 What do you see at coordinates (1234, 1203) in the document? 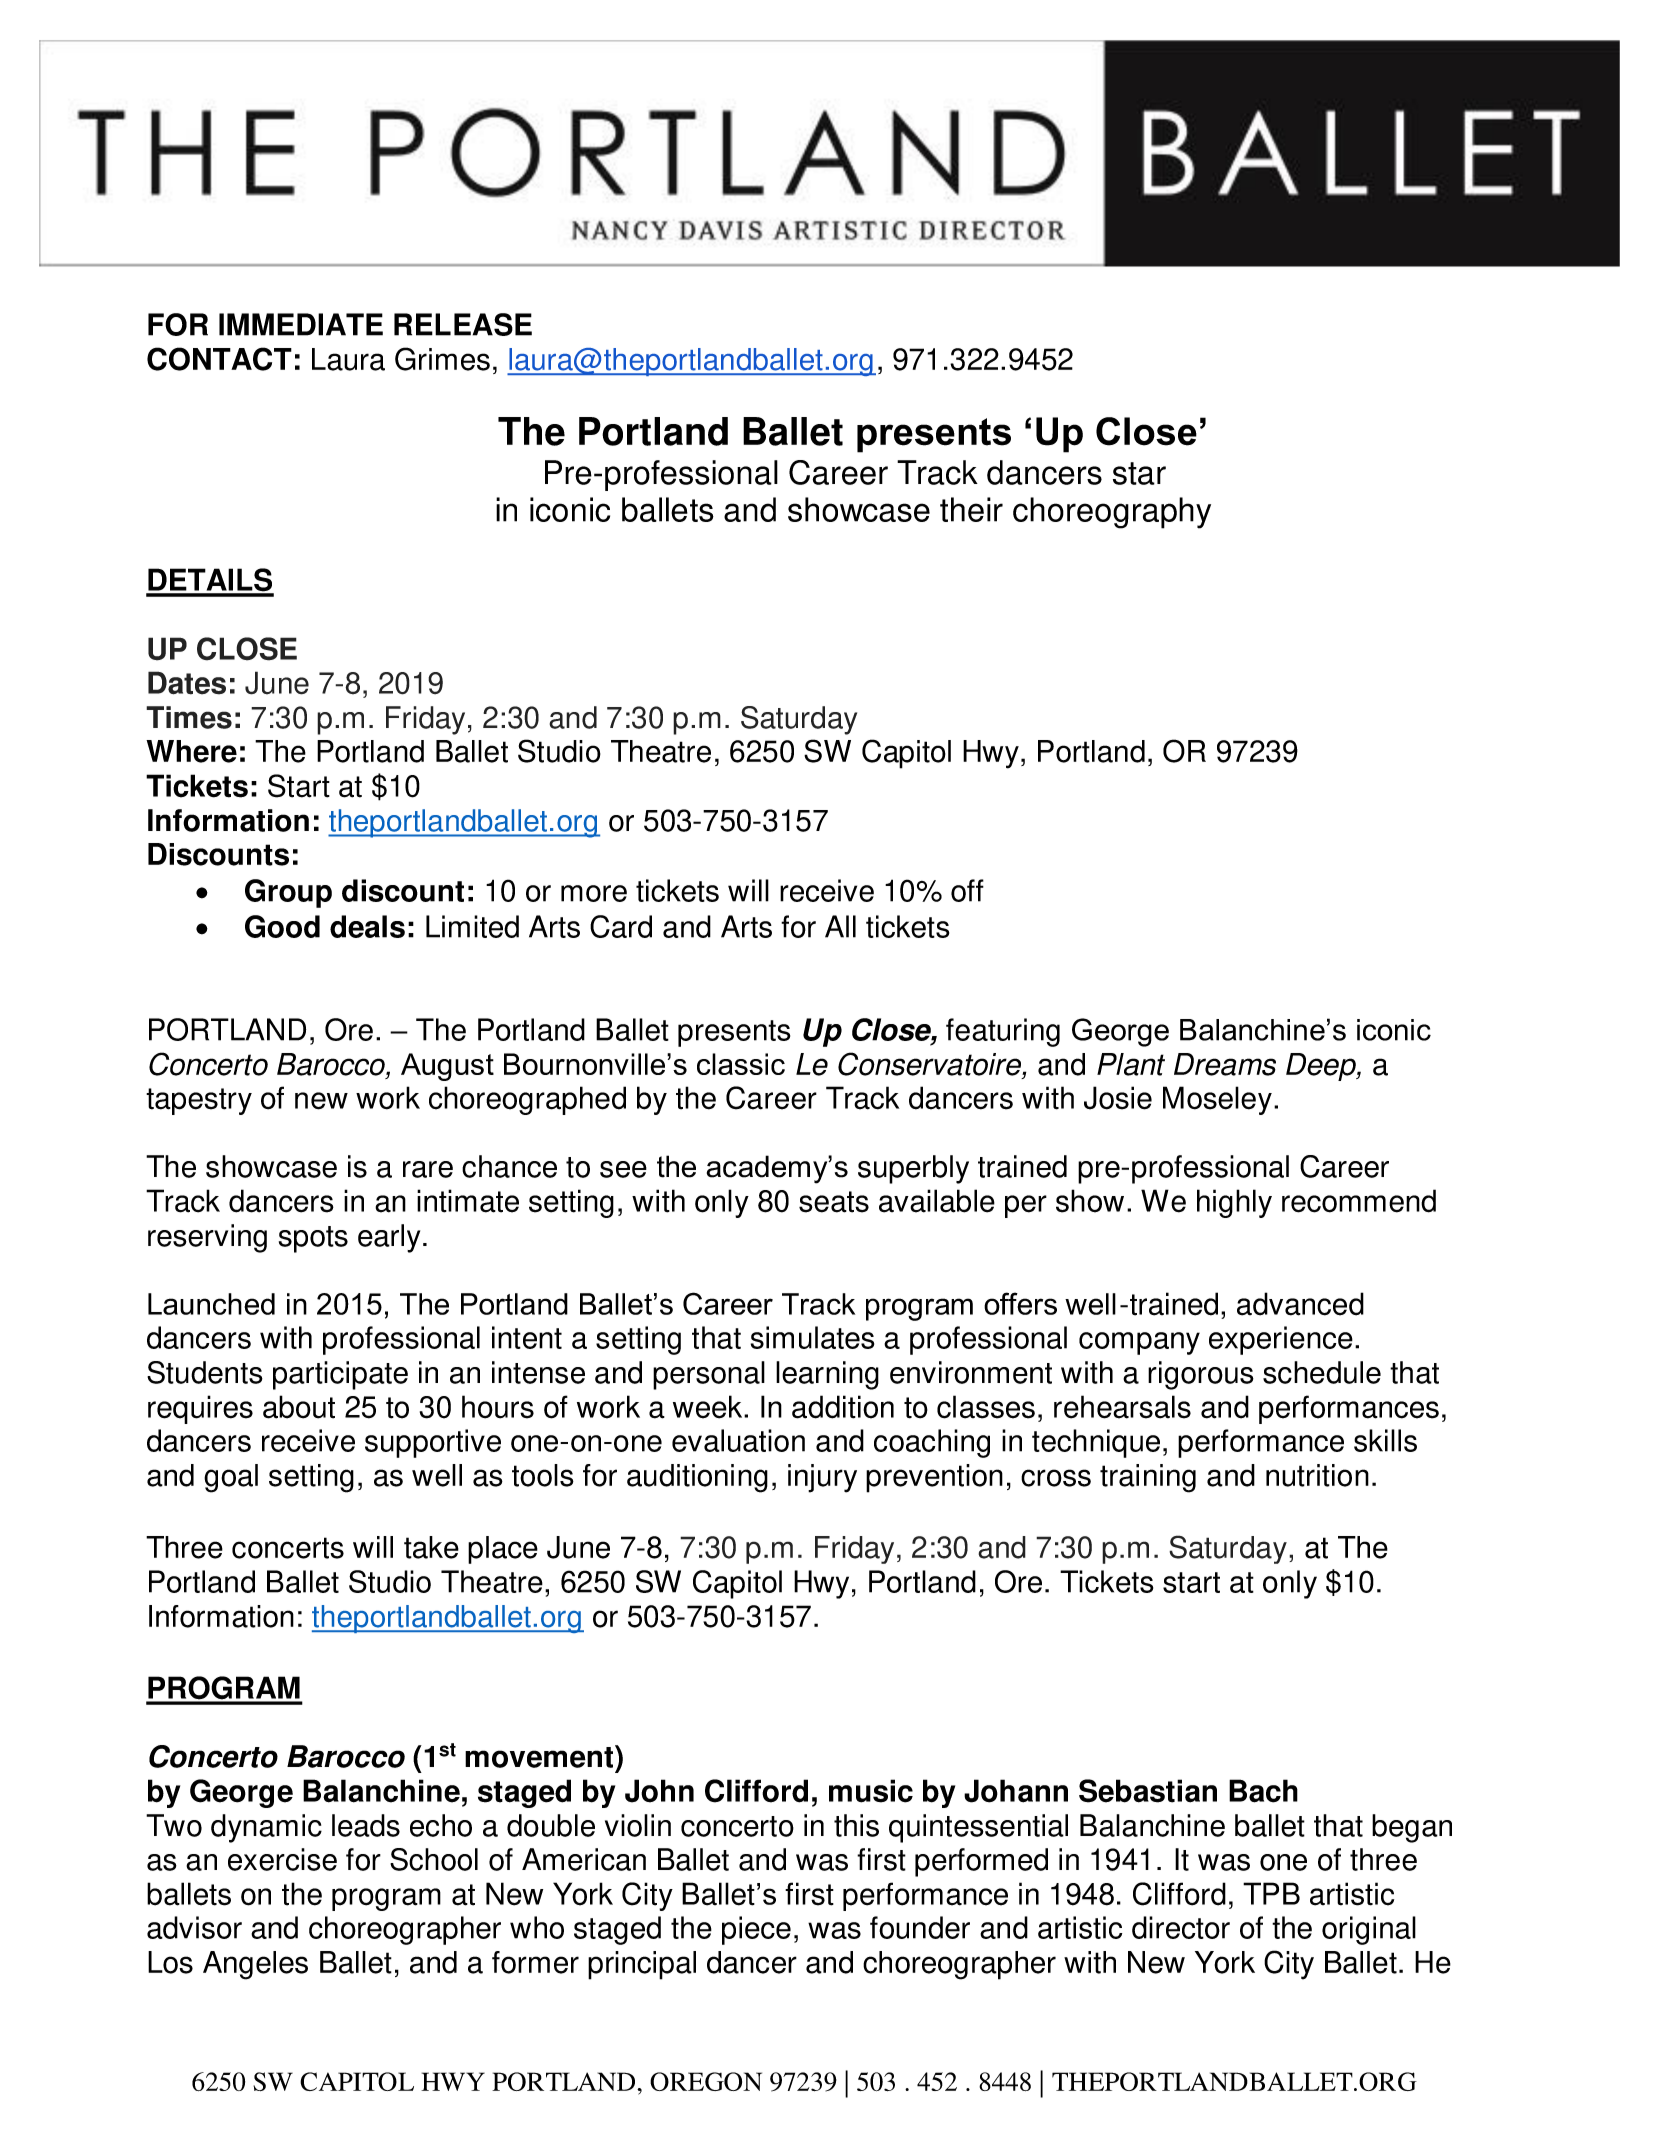
I see `highly` at bounding box center [1234, 1203].
